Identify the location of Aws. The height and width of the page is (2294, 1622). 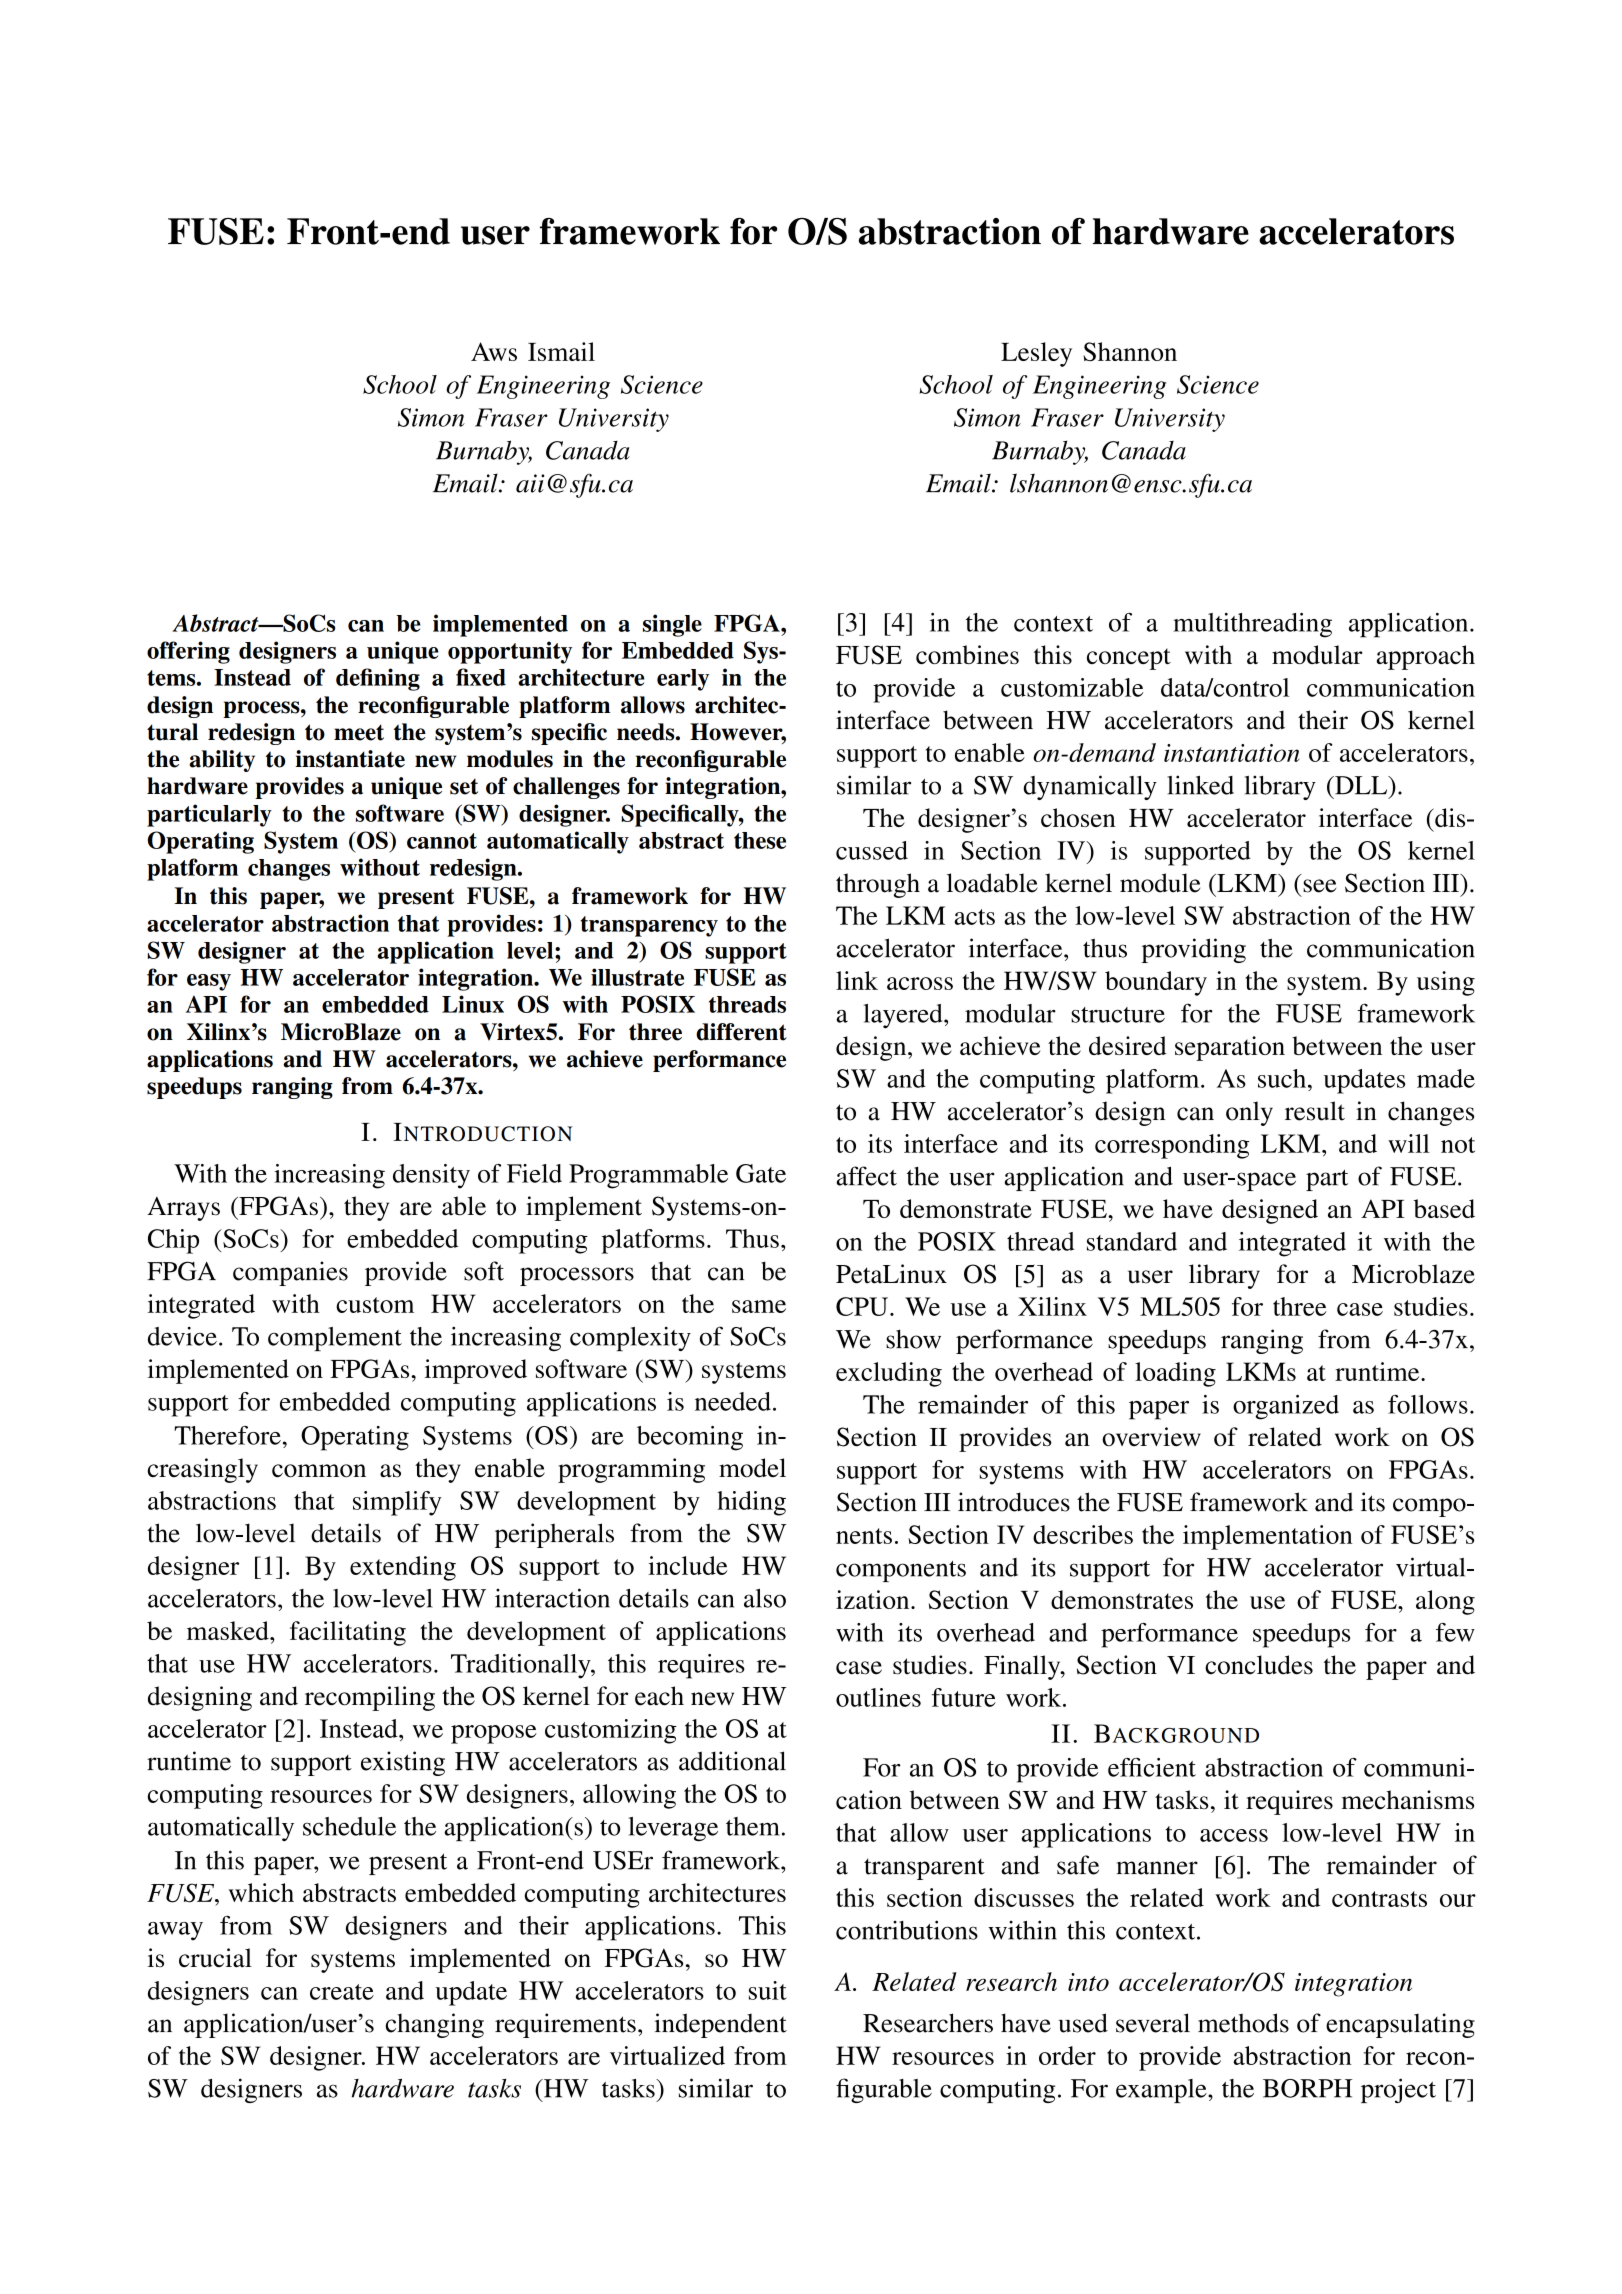
(494, 351).
